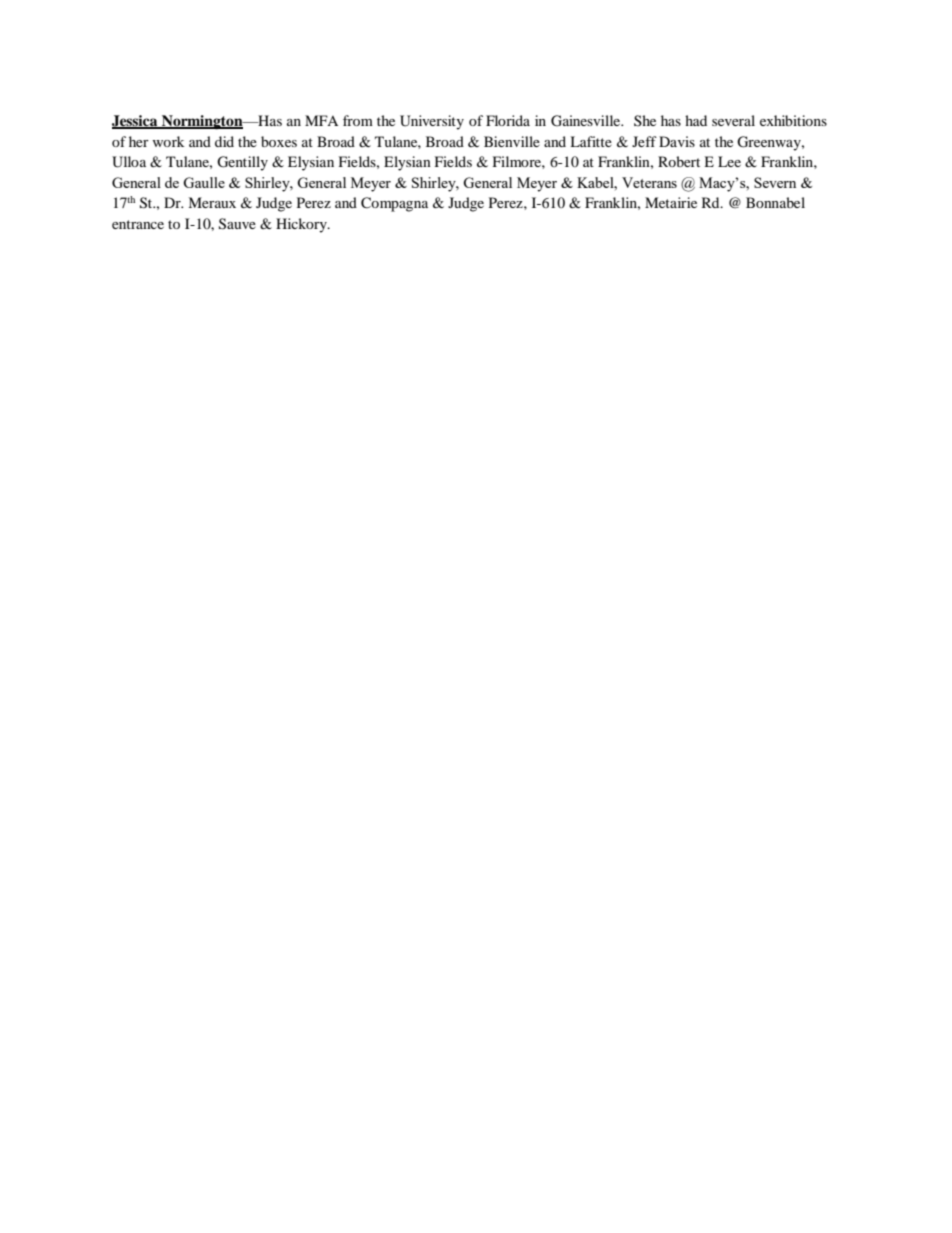 The width and height of the page is (952, 1233). I want to click on did, so click(224, 141).
